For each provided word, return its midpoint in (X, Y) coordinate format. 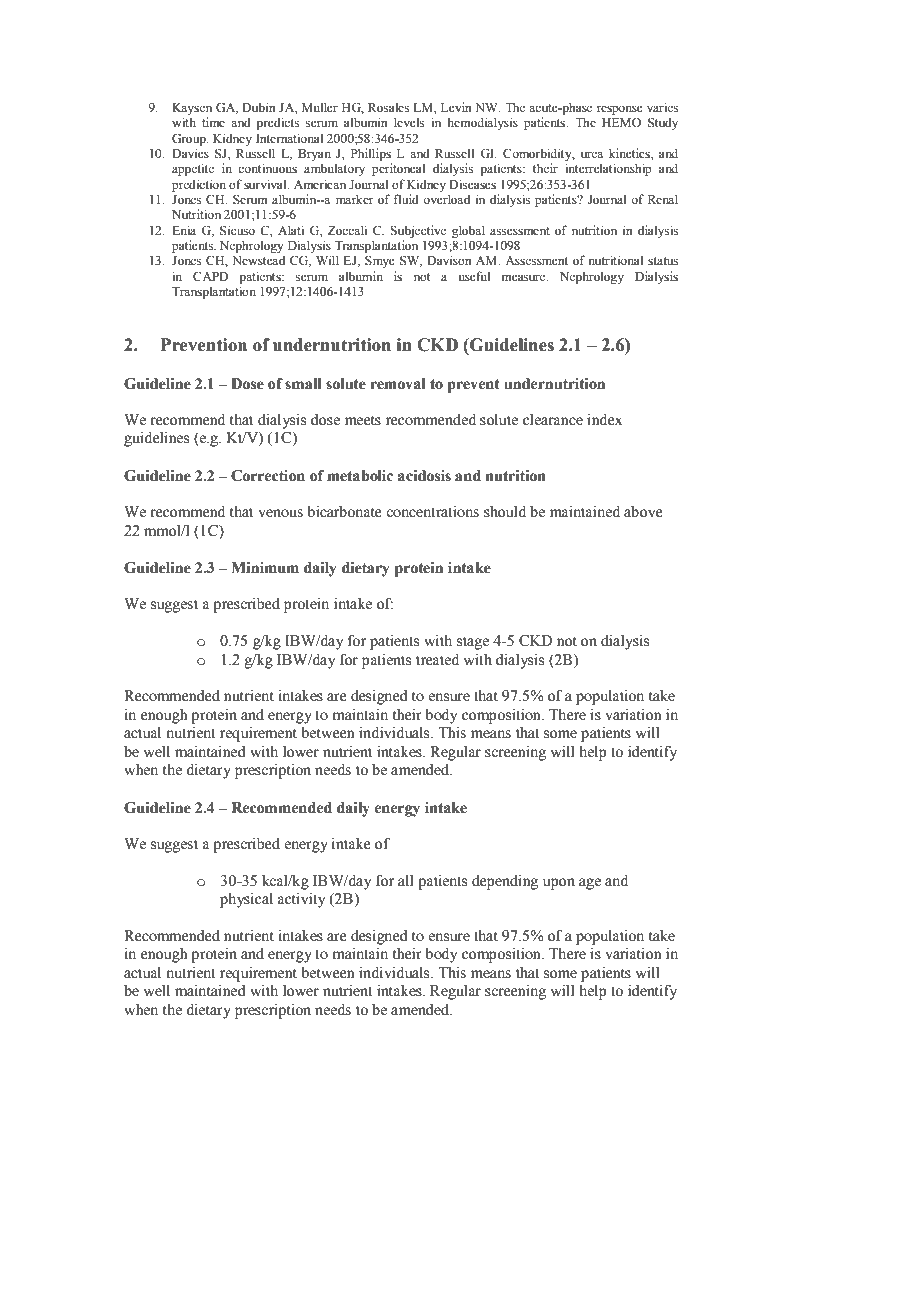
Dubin (259, 107)
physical (246, 900)
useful (474, 276)
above (643, 512)
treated (437, 660)
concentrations (432, 512)
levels (409, 122)
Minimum (265, 568)
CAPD (211, 276)
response (620, 110)
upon (559, 884)
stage (473, 643)
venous (280, 513)
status (663, 261)
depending (505, 882)
